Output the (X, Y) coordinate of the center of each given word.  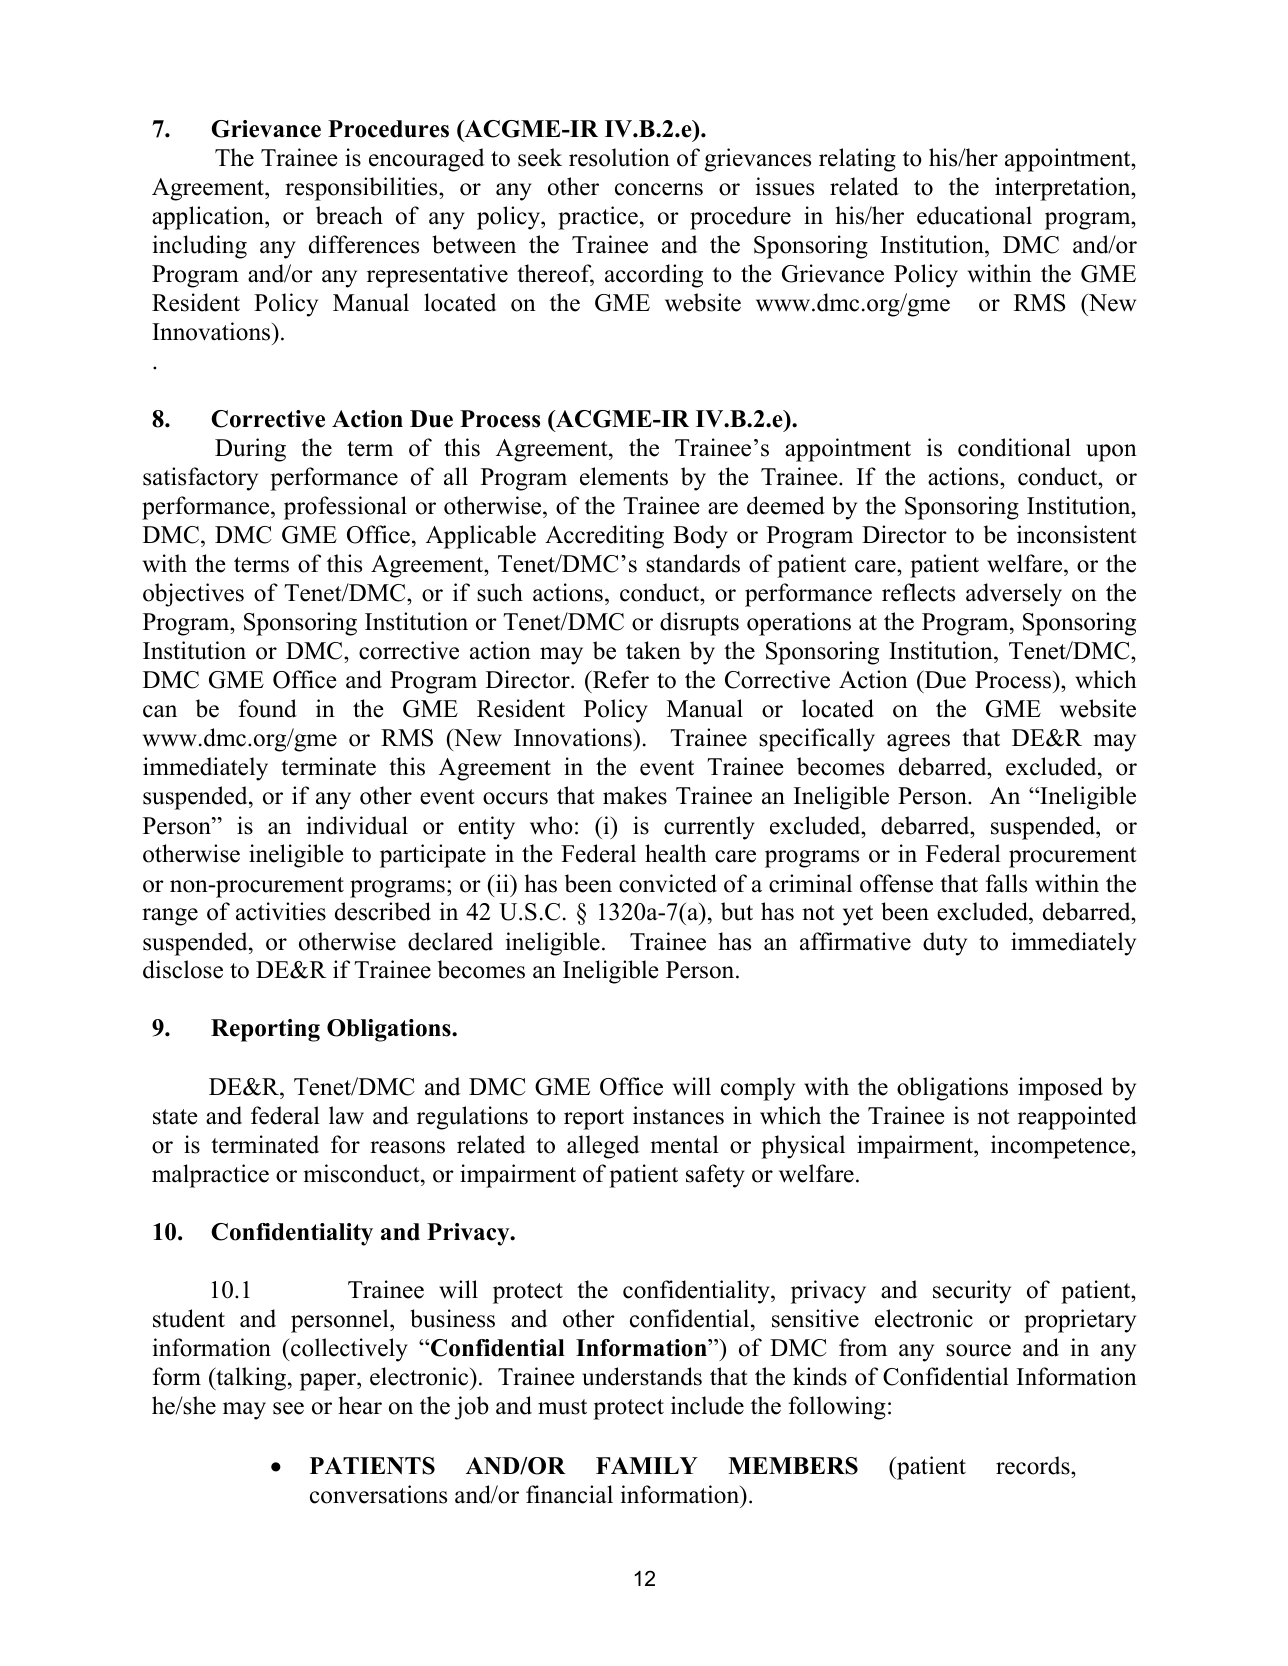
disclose (183, 969)
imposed (1060, 1089)
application (209, 218)
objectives (193, 595)
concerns (659, 189)
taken (653, 650)
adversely (1014, 595)
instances (678, 1115)
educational (974, 215)
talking (251, 1379)
